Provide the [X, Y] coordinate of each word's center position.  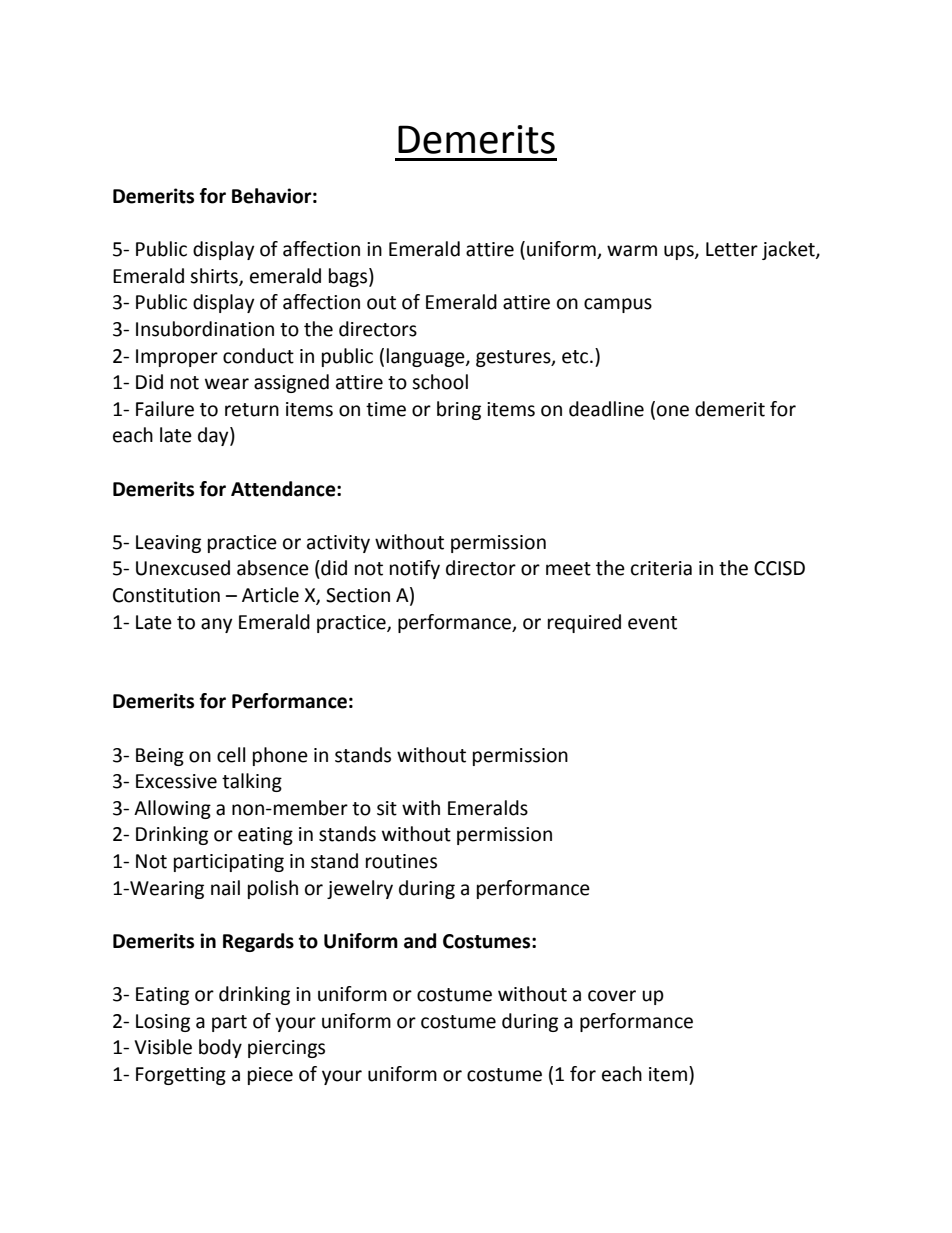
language [427, 357]
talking [252, 782]
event [652, 623]
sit [387, 808]
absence [273, 568]
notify [415, 569]
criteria [661, 568]
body [220, 1048]
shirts [215, 276]
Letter [732, 249]
